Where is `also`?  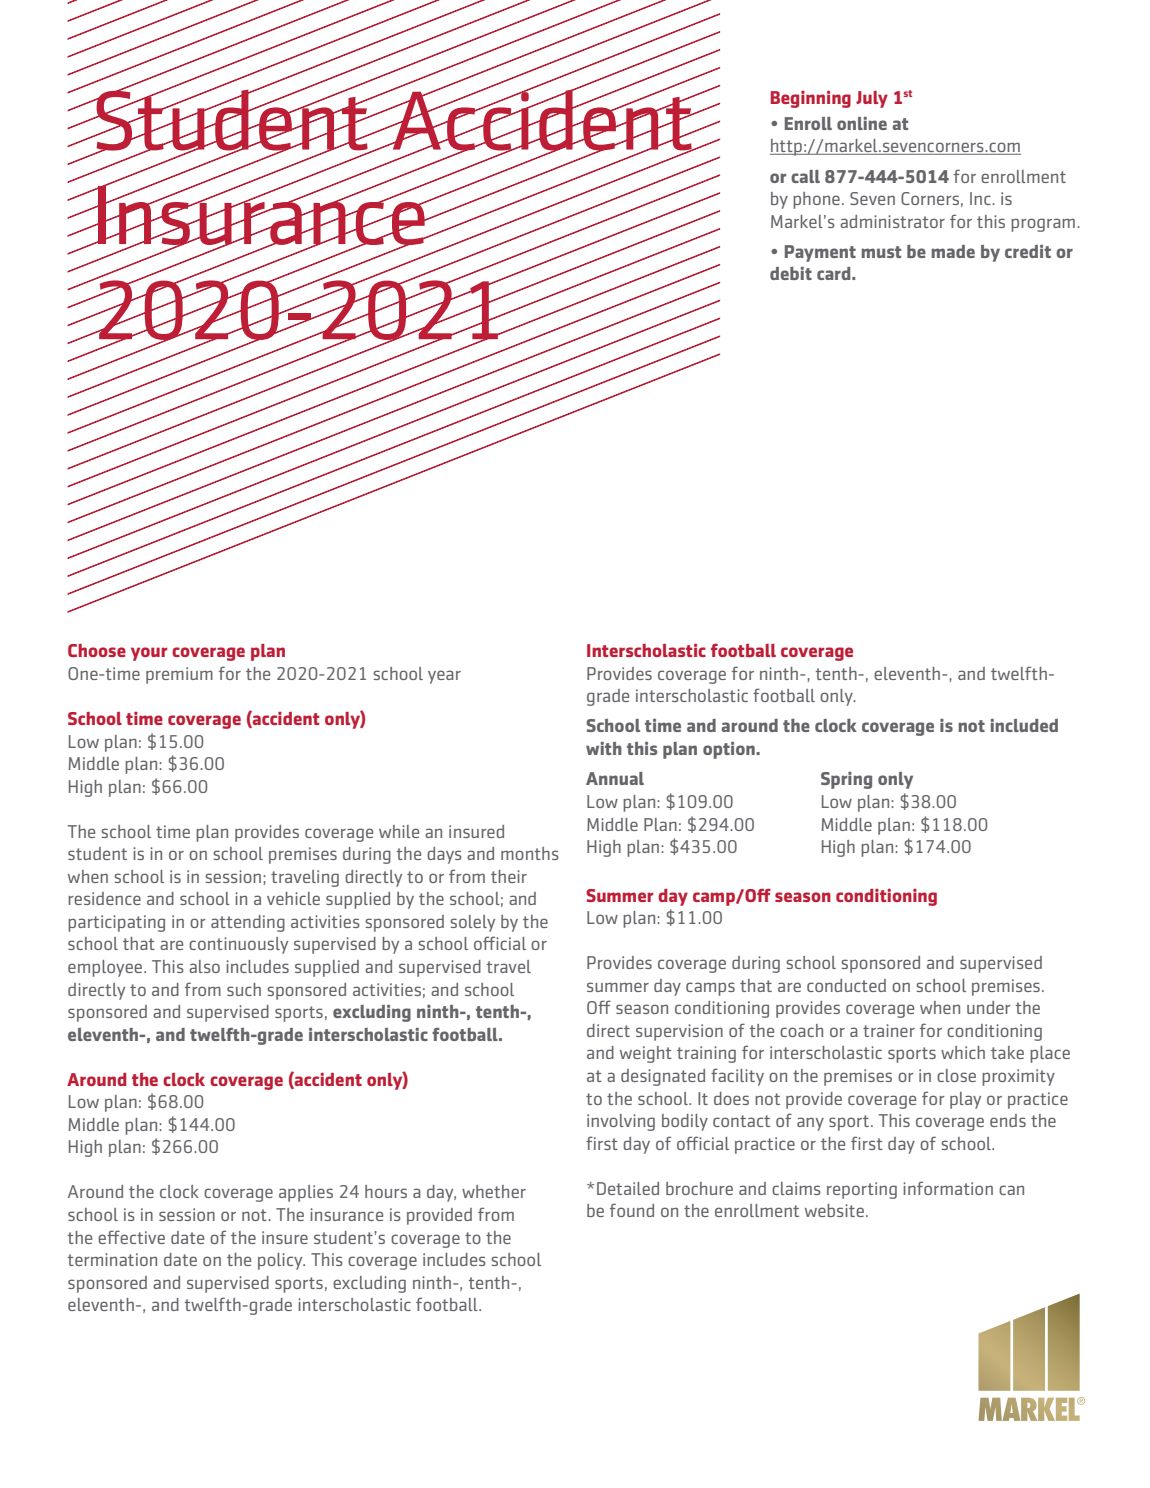 also is located at coordinates (204, 966).
